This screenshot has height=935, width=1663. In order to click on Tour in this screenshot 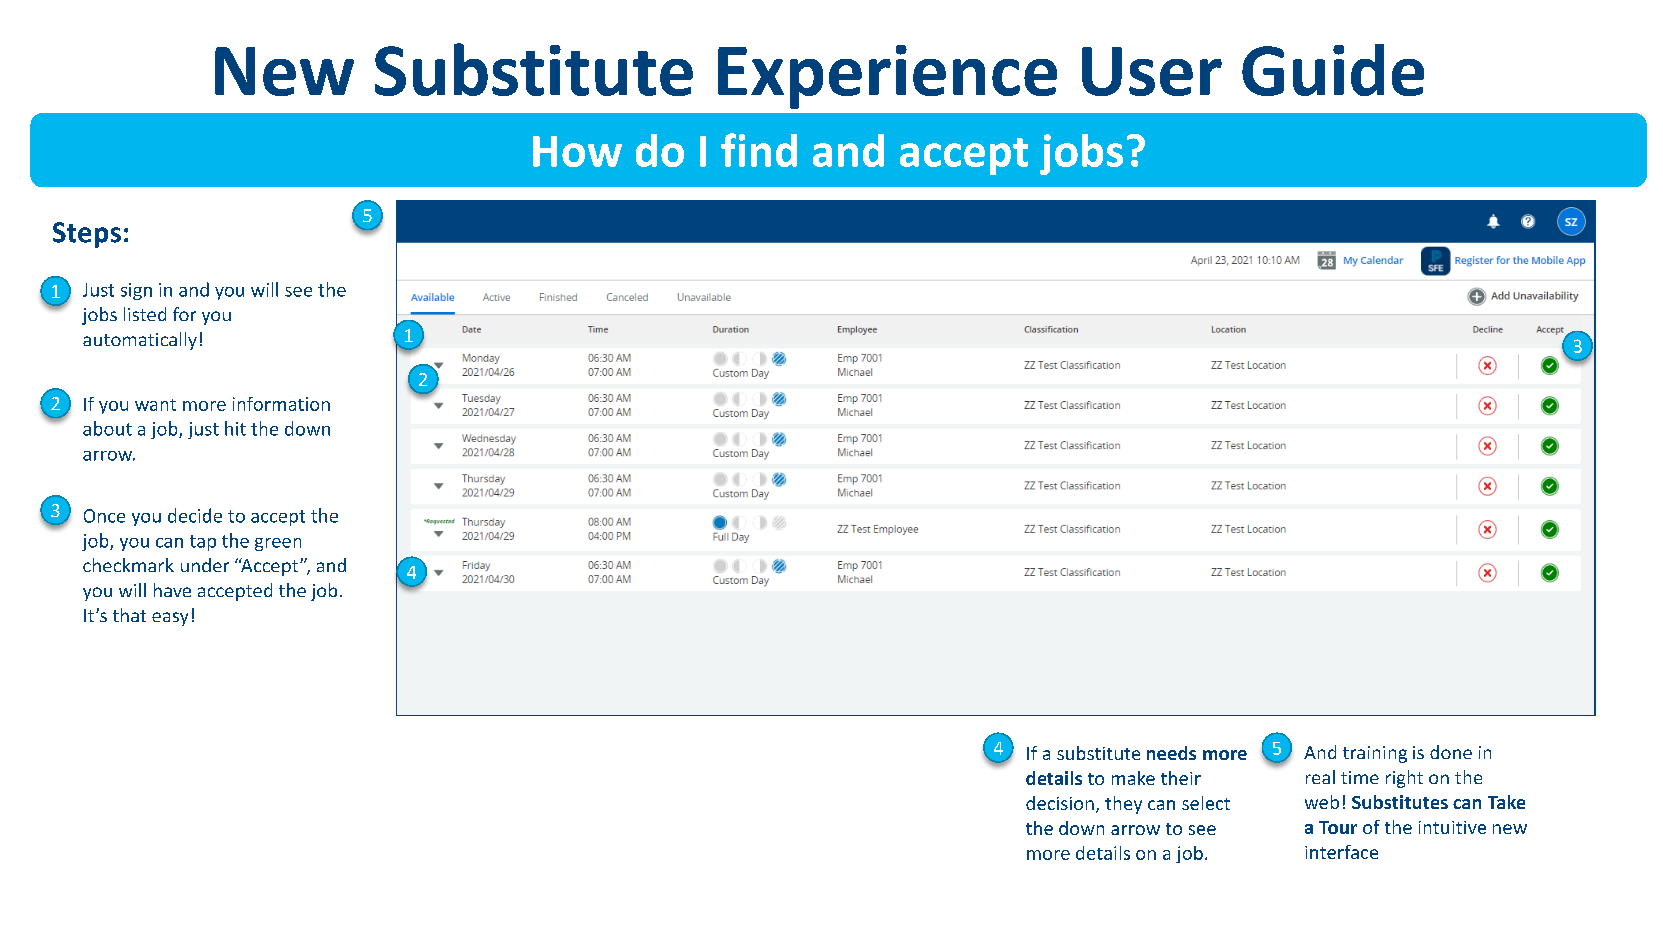, I will do `click(1338, 827)`.
